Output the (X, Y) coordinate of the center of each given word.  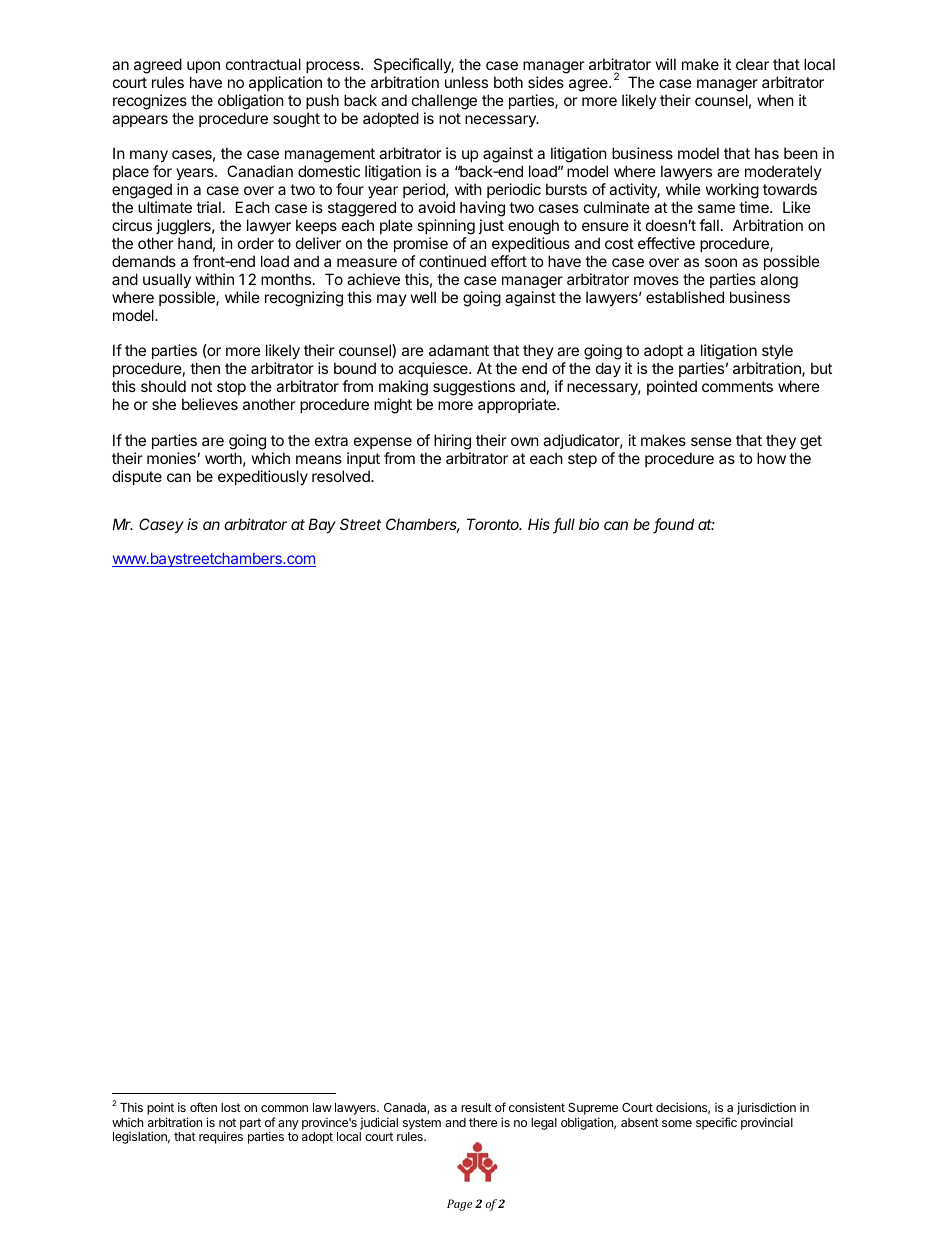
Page (459, 1205)
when (775, 100)
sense (711, 441)
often (203, 1107)
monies (172, 458)
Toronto (494, 524)
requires (221, 1137)
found (674, 525)
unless (466, 82)
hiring (452, 442)
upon (203, 67)
